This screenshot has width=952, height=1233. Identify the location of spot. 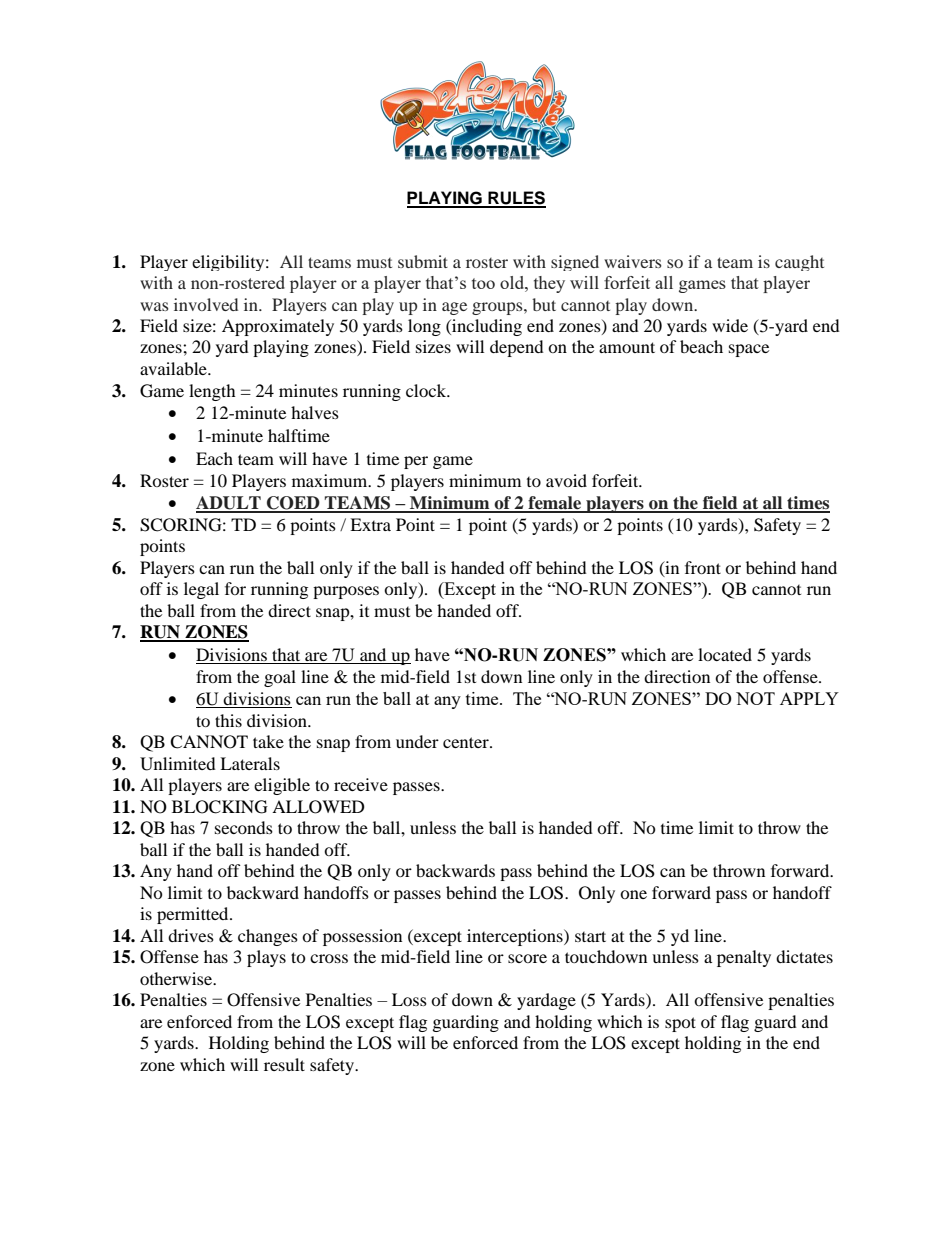
(680, 1024).
